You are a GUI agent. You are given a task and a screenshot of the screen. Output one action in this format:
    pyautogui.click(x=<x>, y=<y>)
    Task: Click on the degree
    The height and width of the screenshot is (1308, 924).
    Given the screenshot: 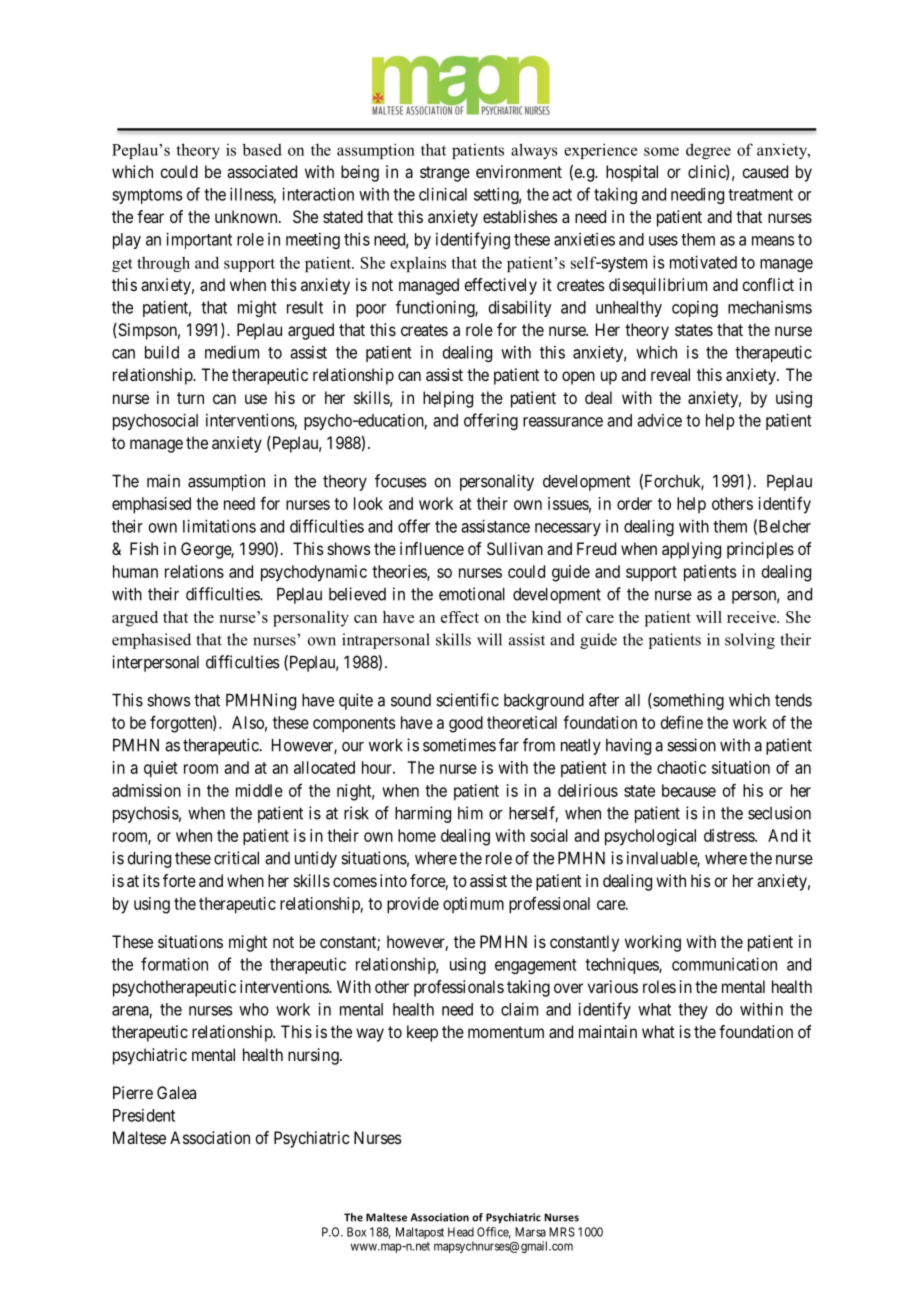 What is the action you would take?
    pyautogui.click(x=708, y=151)
